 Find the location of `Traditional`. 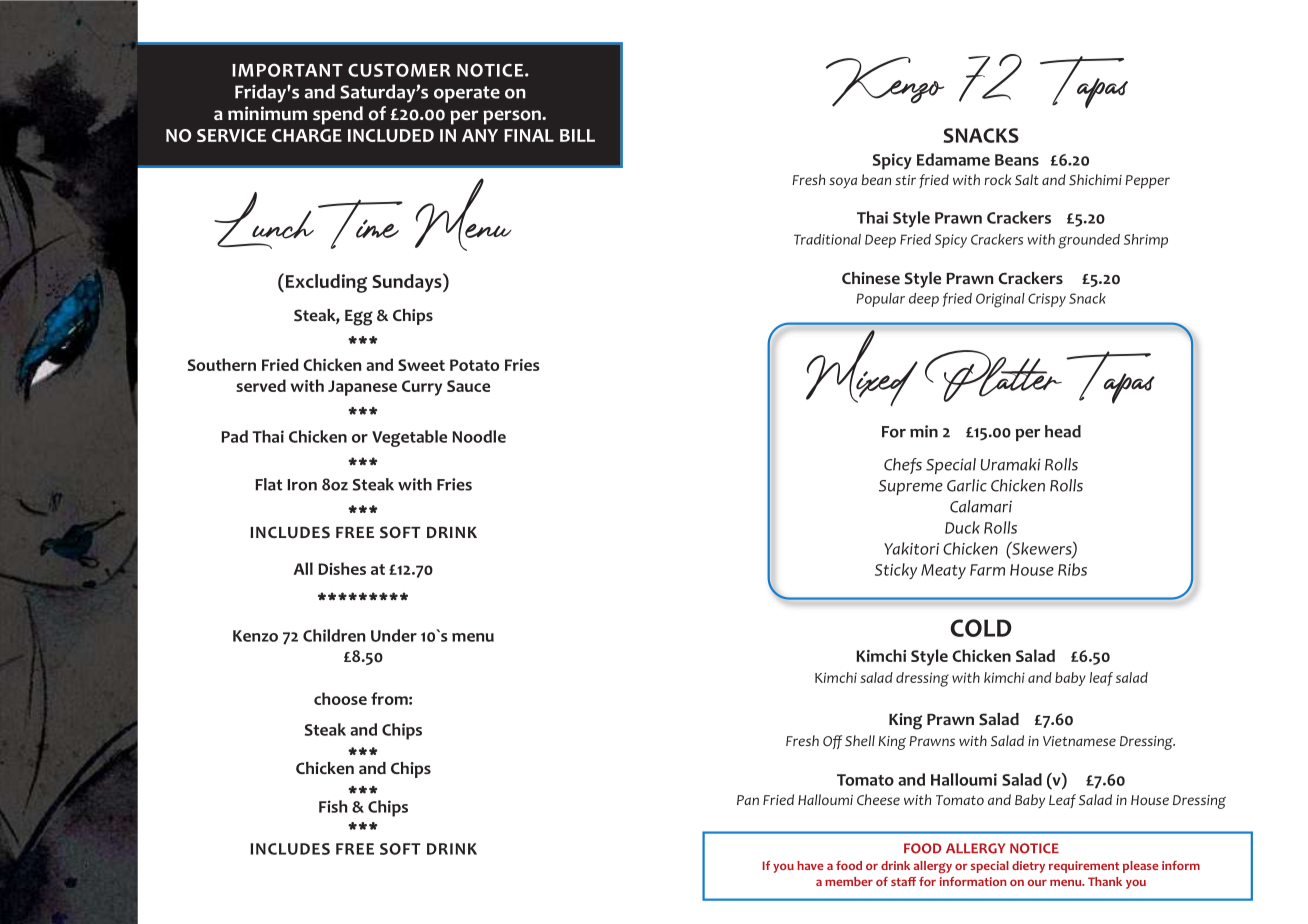

Traditional is located at coordinates (827, 239).
